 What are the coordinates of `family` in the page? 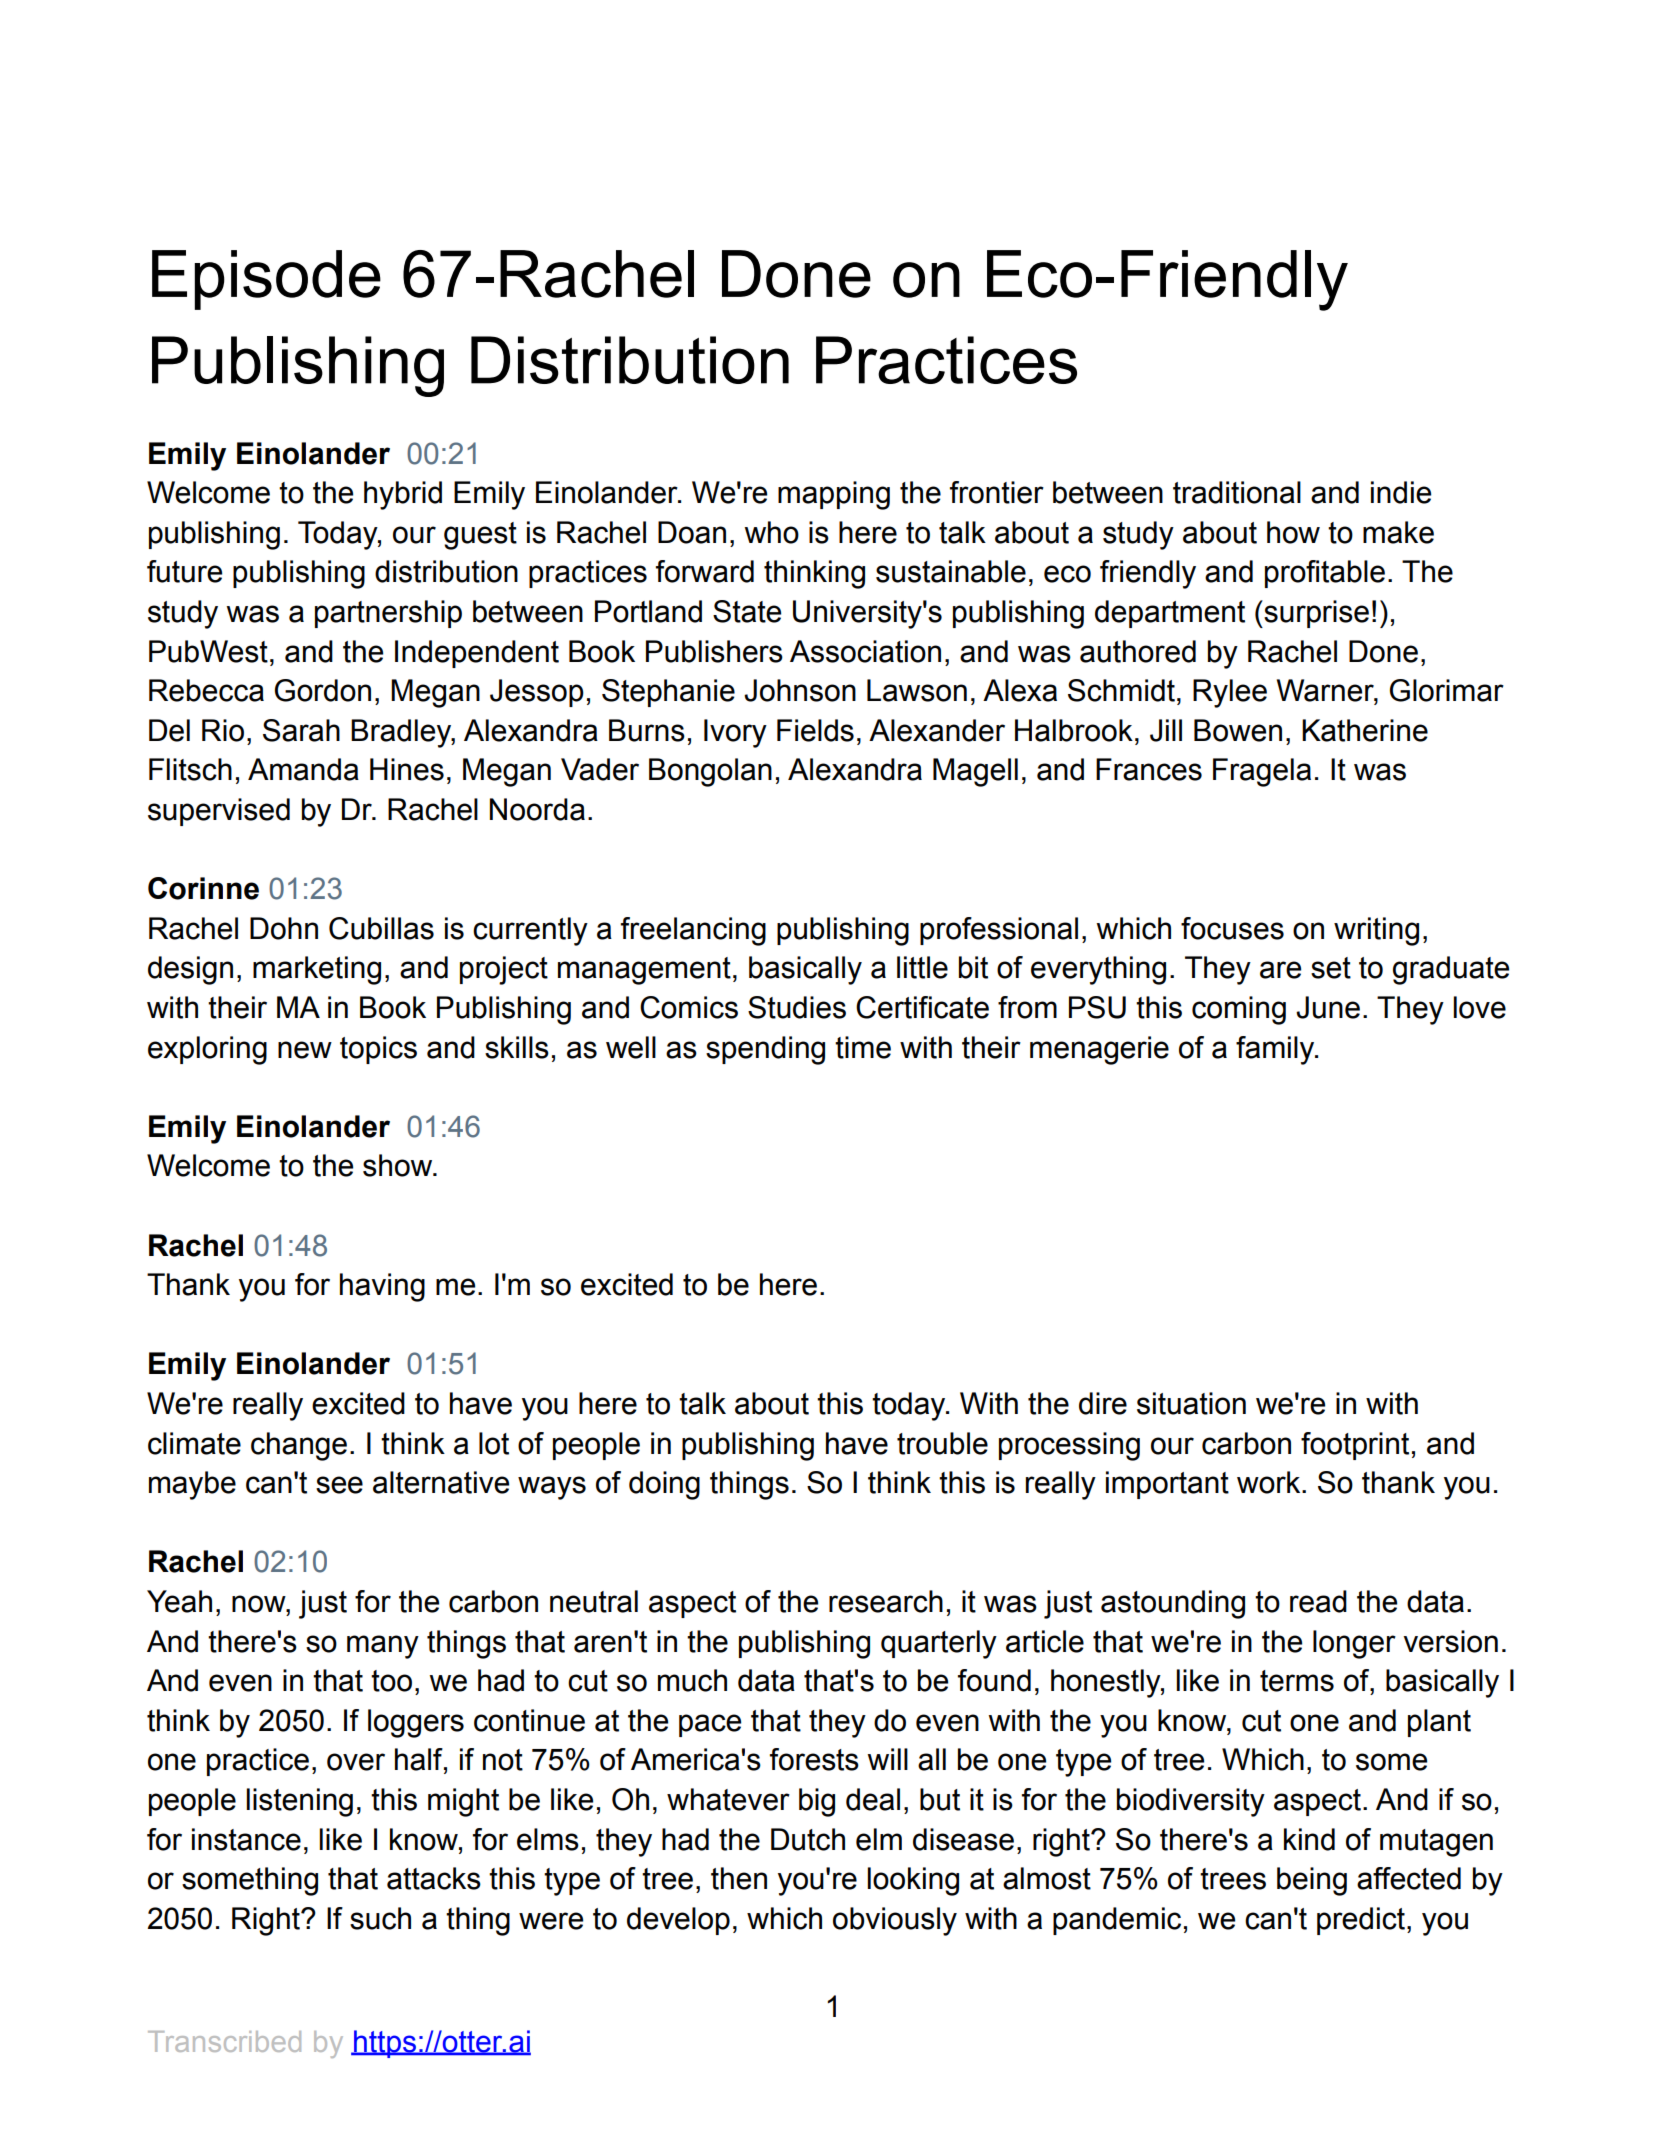 It's located at (1276, 1050).
